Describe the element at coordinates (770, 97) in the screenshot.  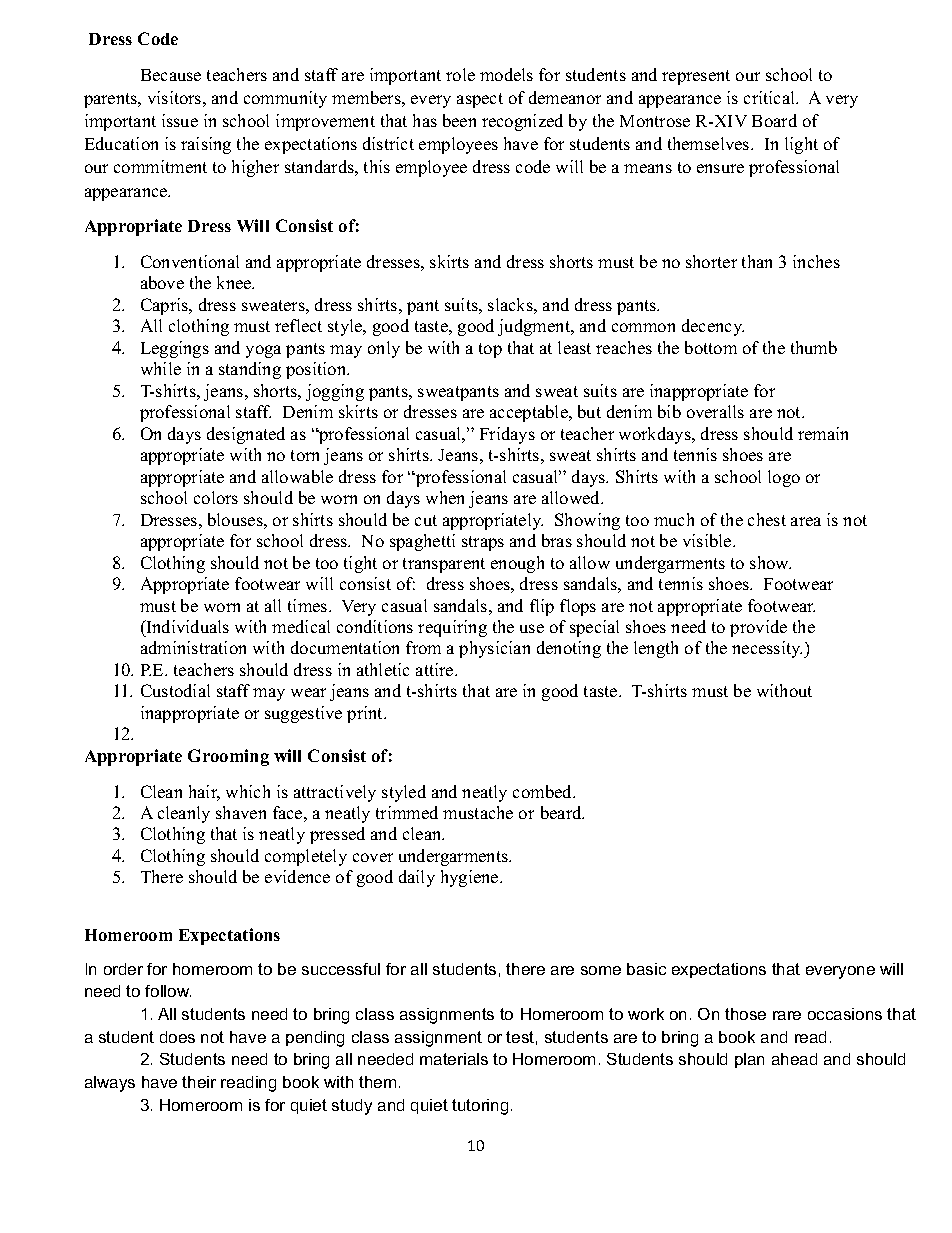
I see `critical` at that location.
